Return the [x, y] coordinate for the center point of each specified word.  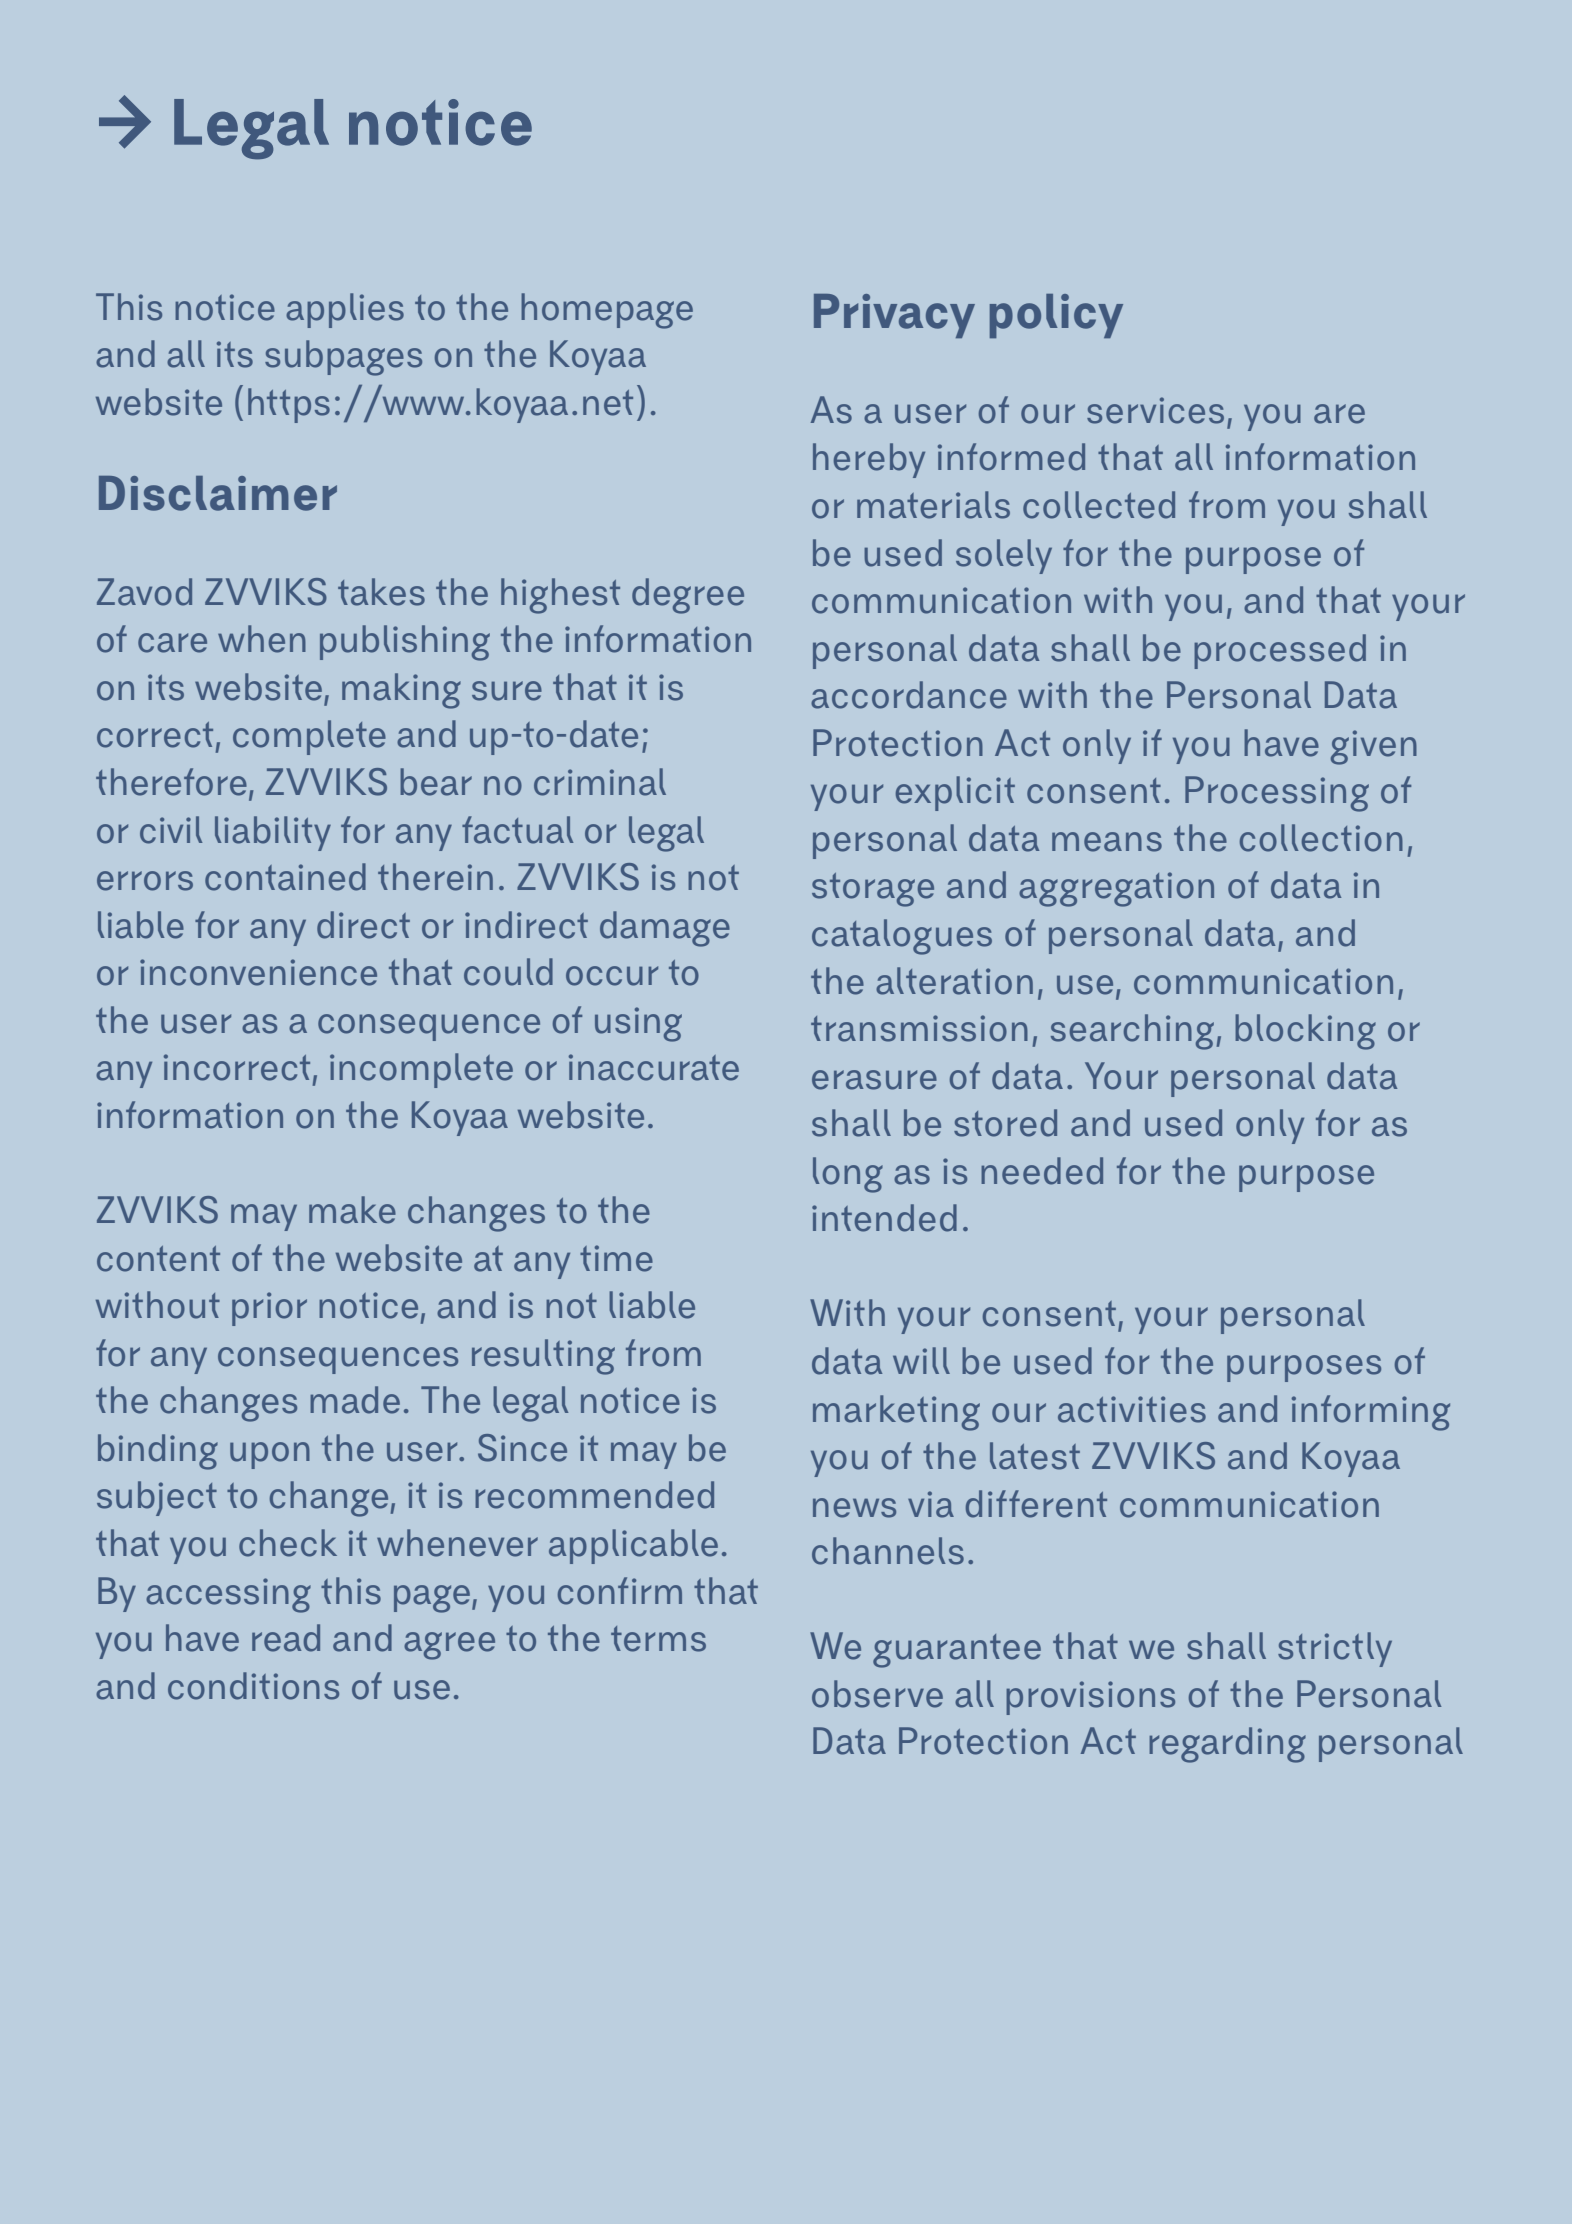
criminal [600, 782]
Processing [1277, 794]
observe [877, 1694]
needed [1042, 1171]
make [352, 1210]
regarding [1227, 1745]
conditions [253, 1686]
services [1155, 410]
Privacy [894, 316]
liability [273, 833]
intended [884, 1218]
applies [345, 310]
